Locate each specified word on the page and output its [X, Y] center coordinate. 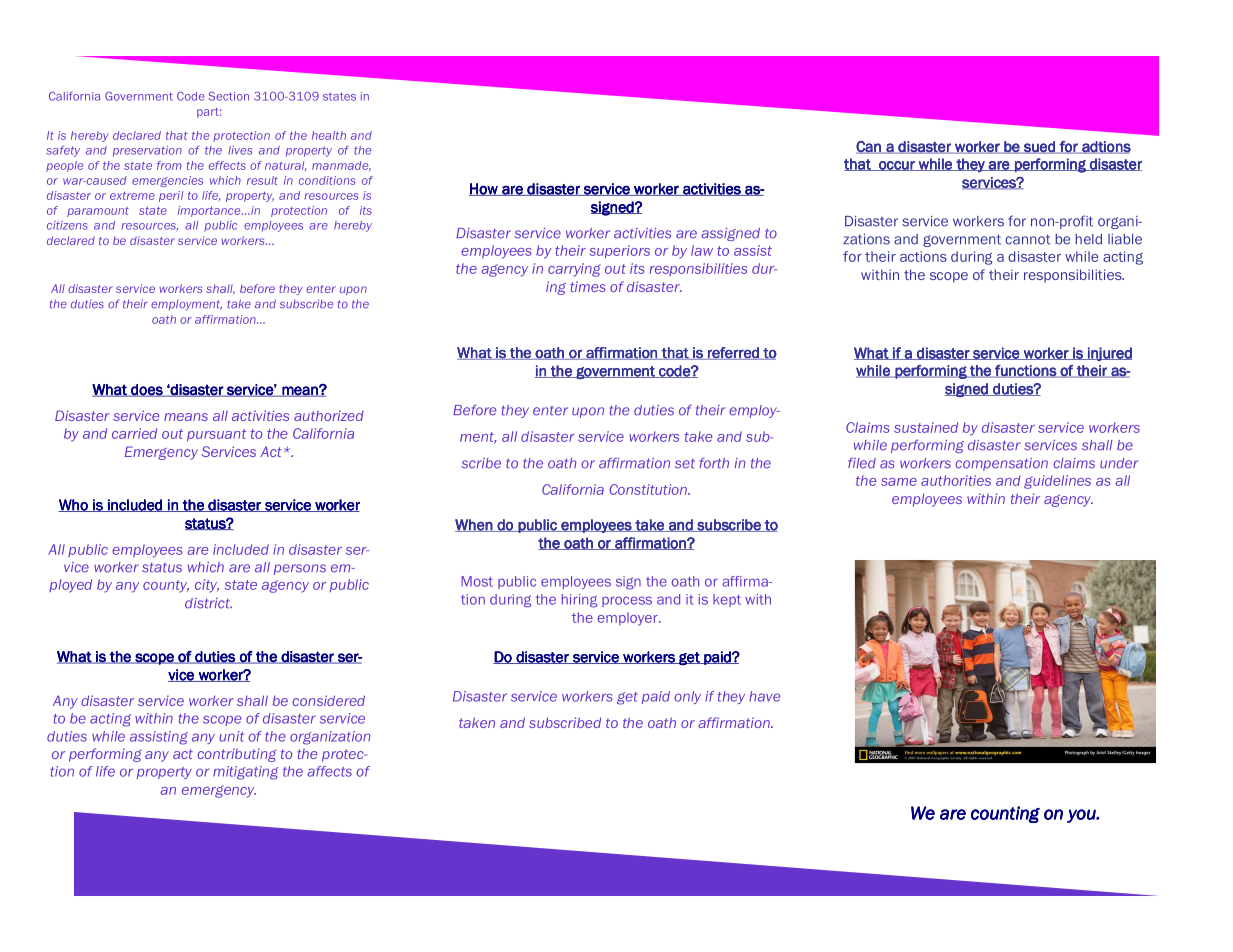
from [169, 165]
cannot [1027, 239]
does [147, 390]
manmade [341, 166]
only [687, 697]
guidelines [1057, 482]
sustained [926, 427]
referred [733, 353]
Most [477, 581]
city [207, 586]
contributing [236, 755]
